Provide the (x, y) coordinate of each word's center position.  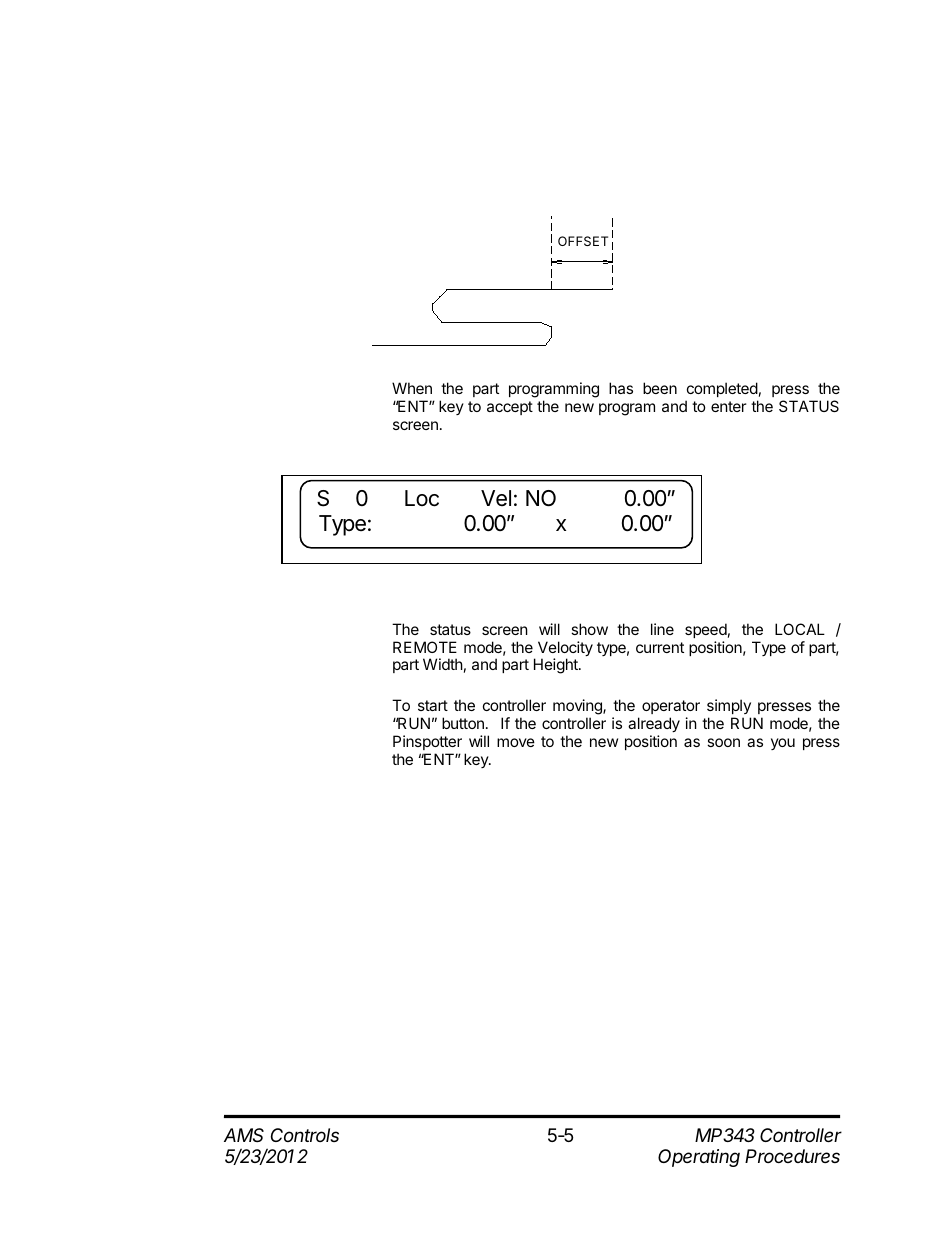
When (412, 388)
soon (723, 742)
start (433, 705)
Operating (699, 1158)
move (516, 742)
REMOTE (425, 647)
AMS (244, 1135)
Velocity (565, 650)
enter (729, 406)
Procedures (792, 1156)
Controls (305, 1135)
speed (706, 630)
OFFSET (583, 241)
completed (722, 389)
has (621, 388)
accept (510, 408)
